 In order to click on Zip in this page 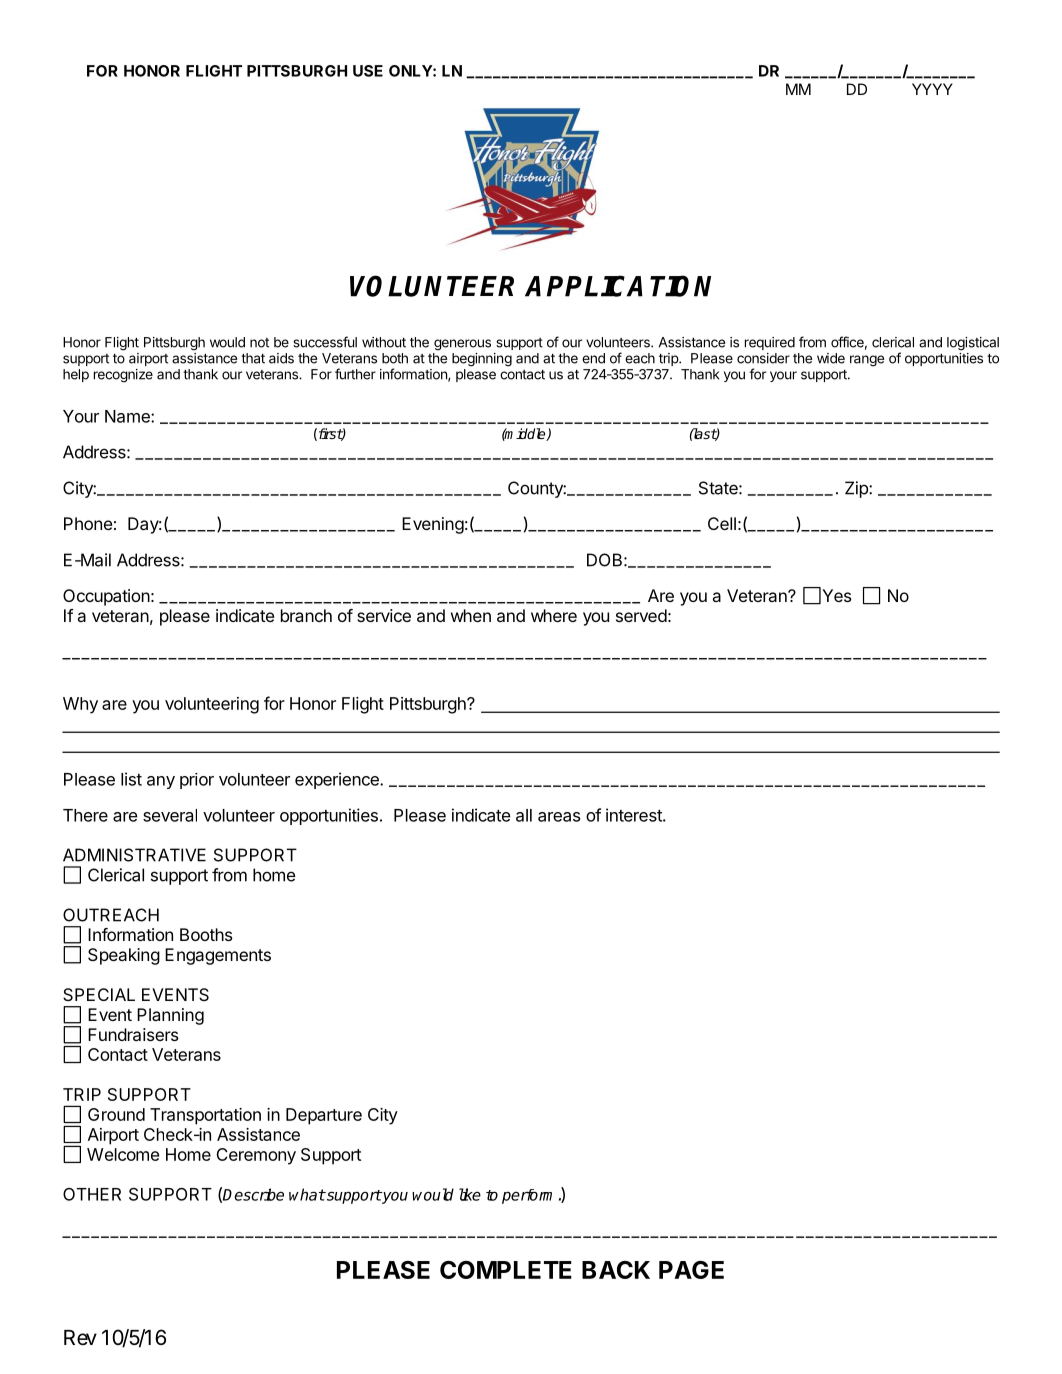, I will do `click(857, 489)`.
